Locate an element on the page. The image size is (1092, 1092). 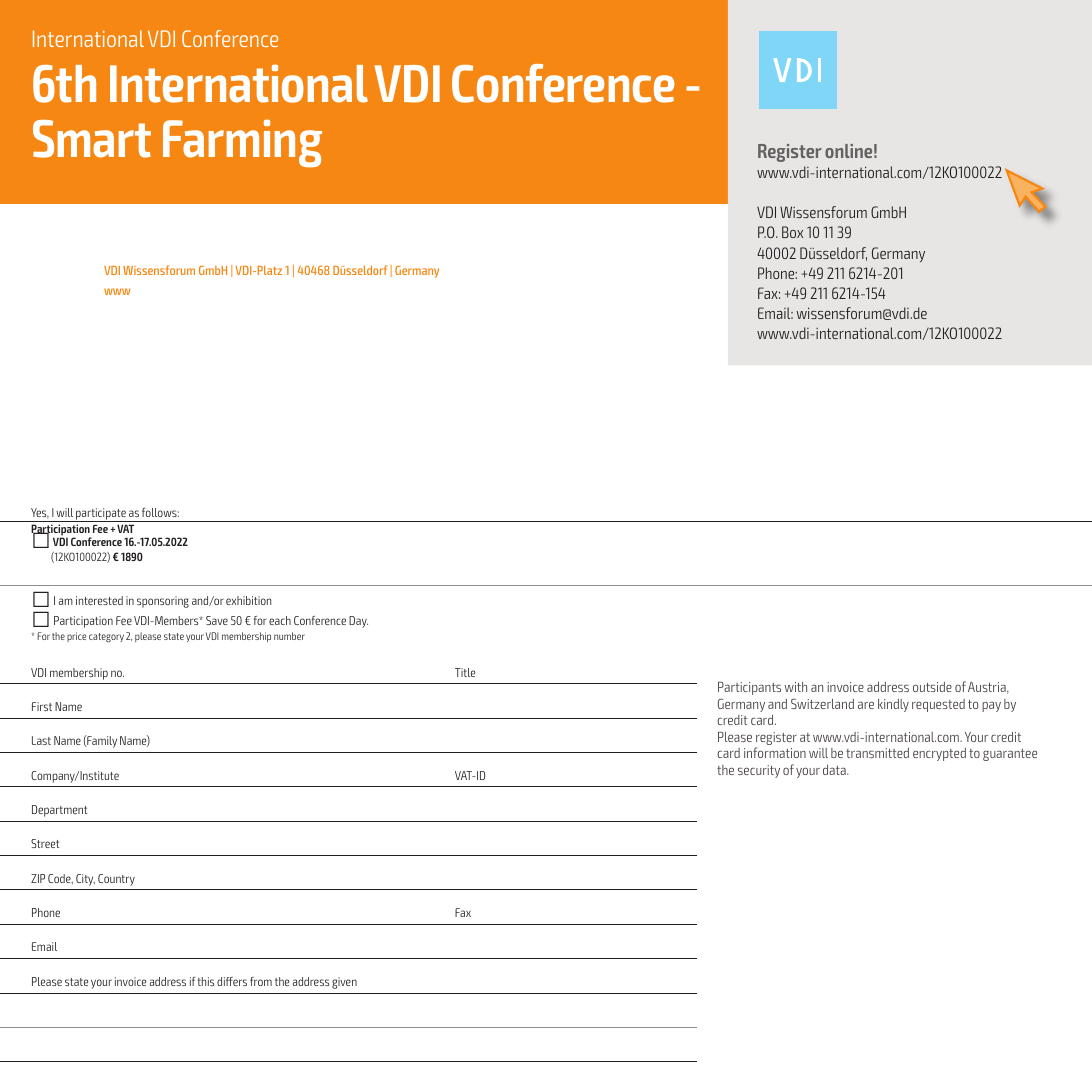
Box is located at coordinates (792, 232).
